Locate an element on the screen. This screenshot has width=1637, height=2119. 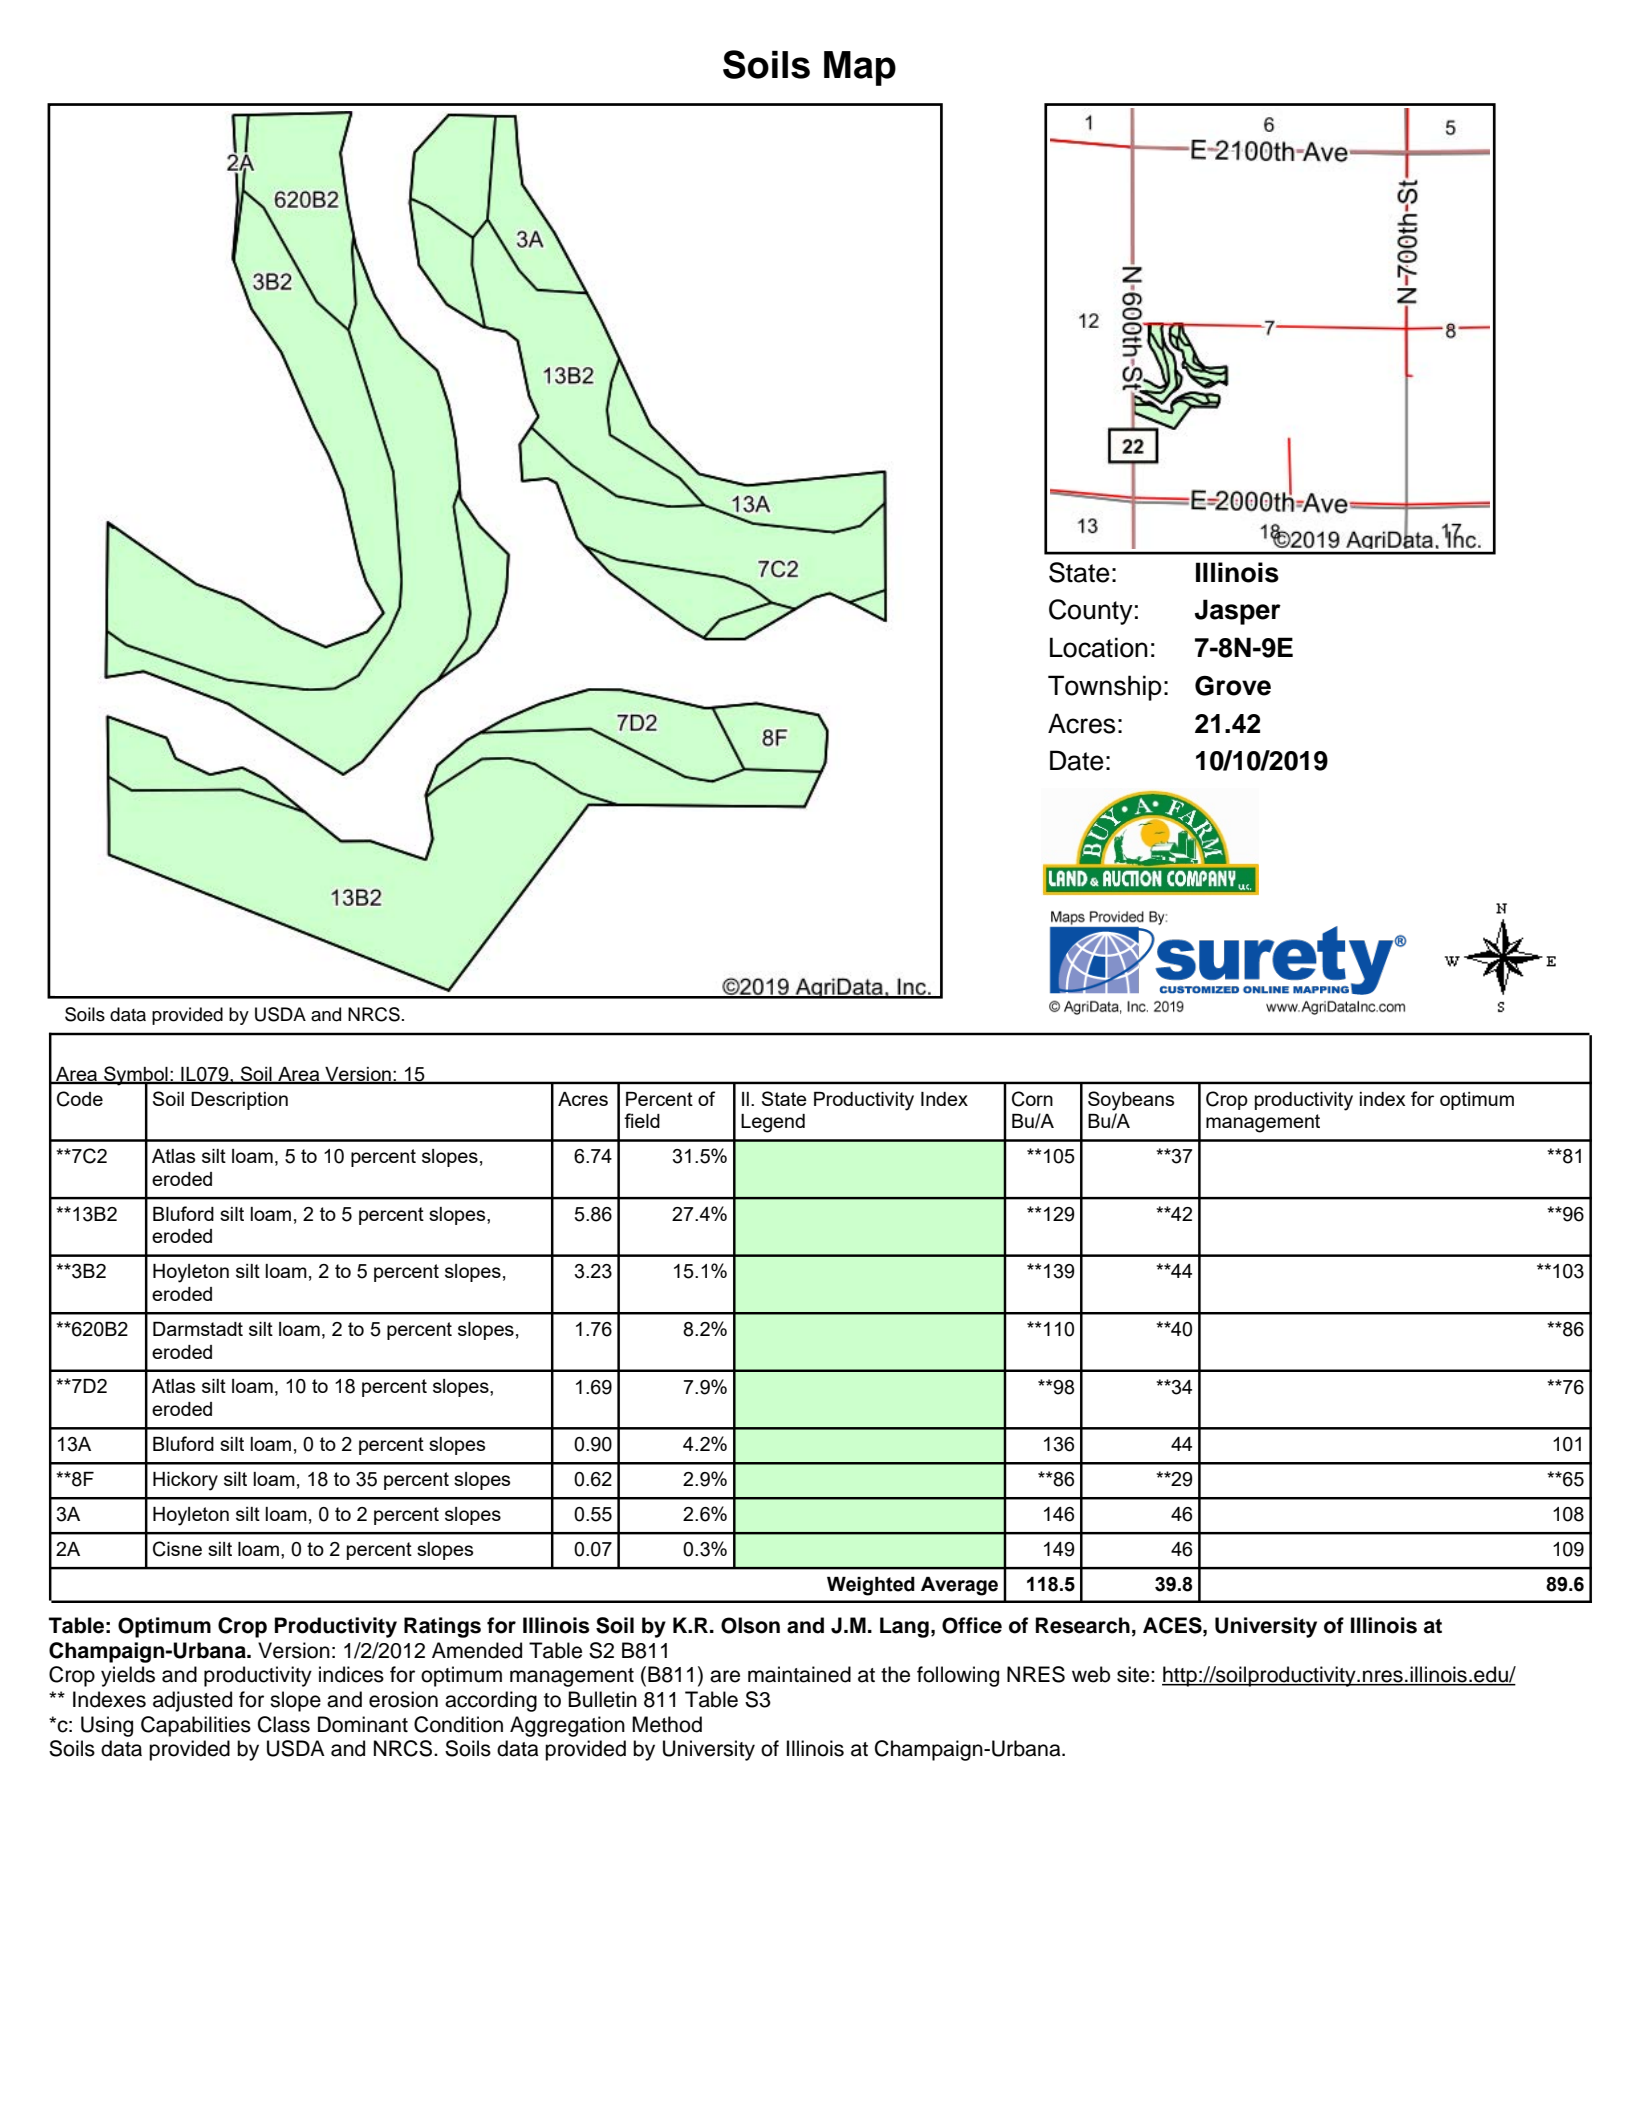
web is located at coordinates (1091, 1674).
